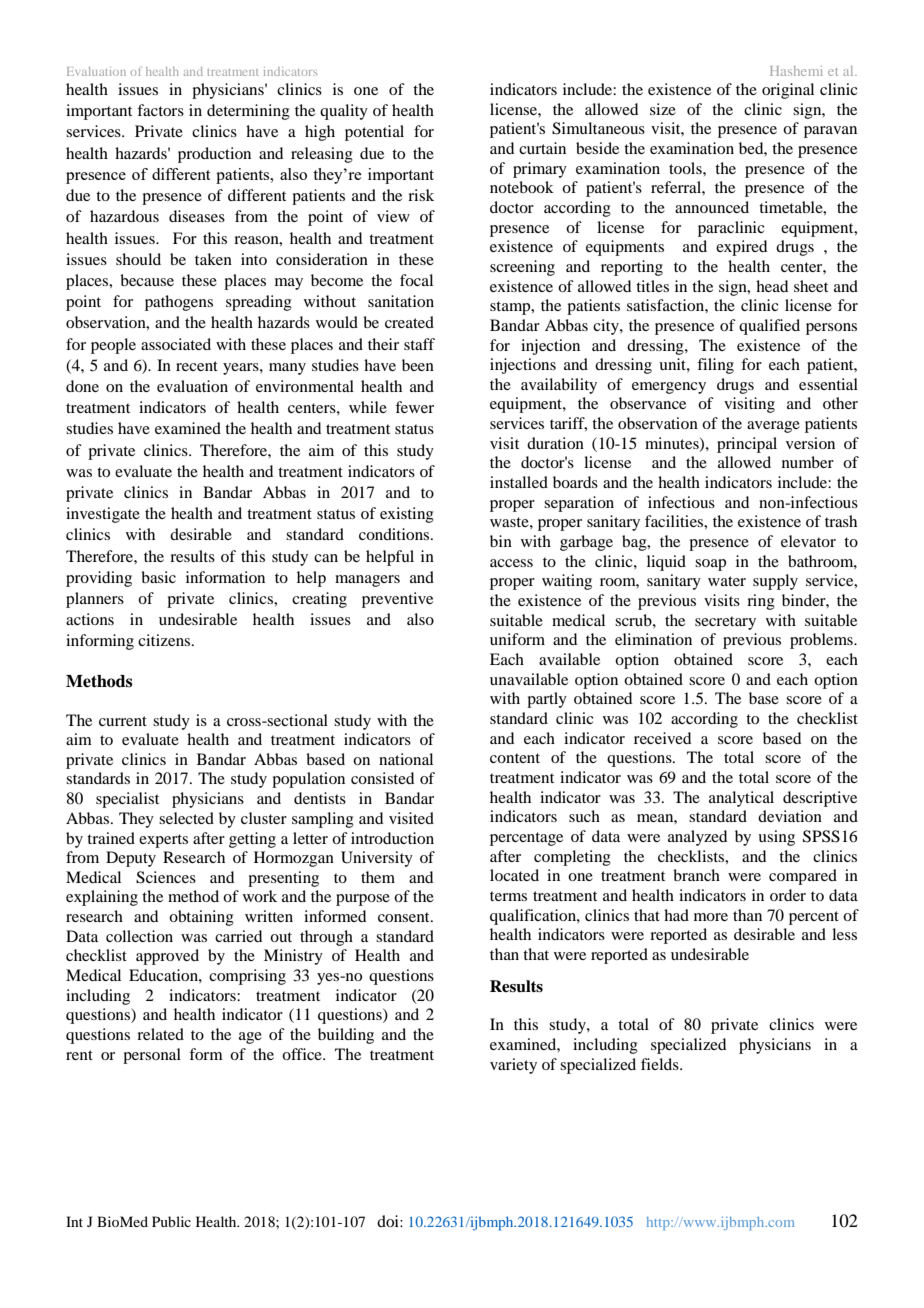 This screenshot has width=924, height=1308. Describe the element at coordinates (392, 838) in the screenshot. I see `introduction` at that location.
